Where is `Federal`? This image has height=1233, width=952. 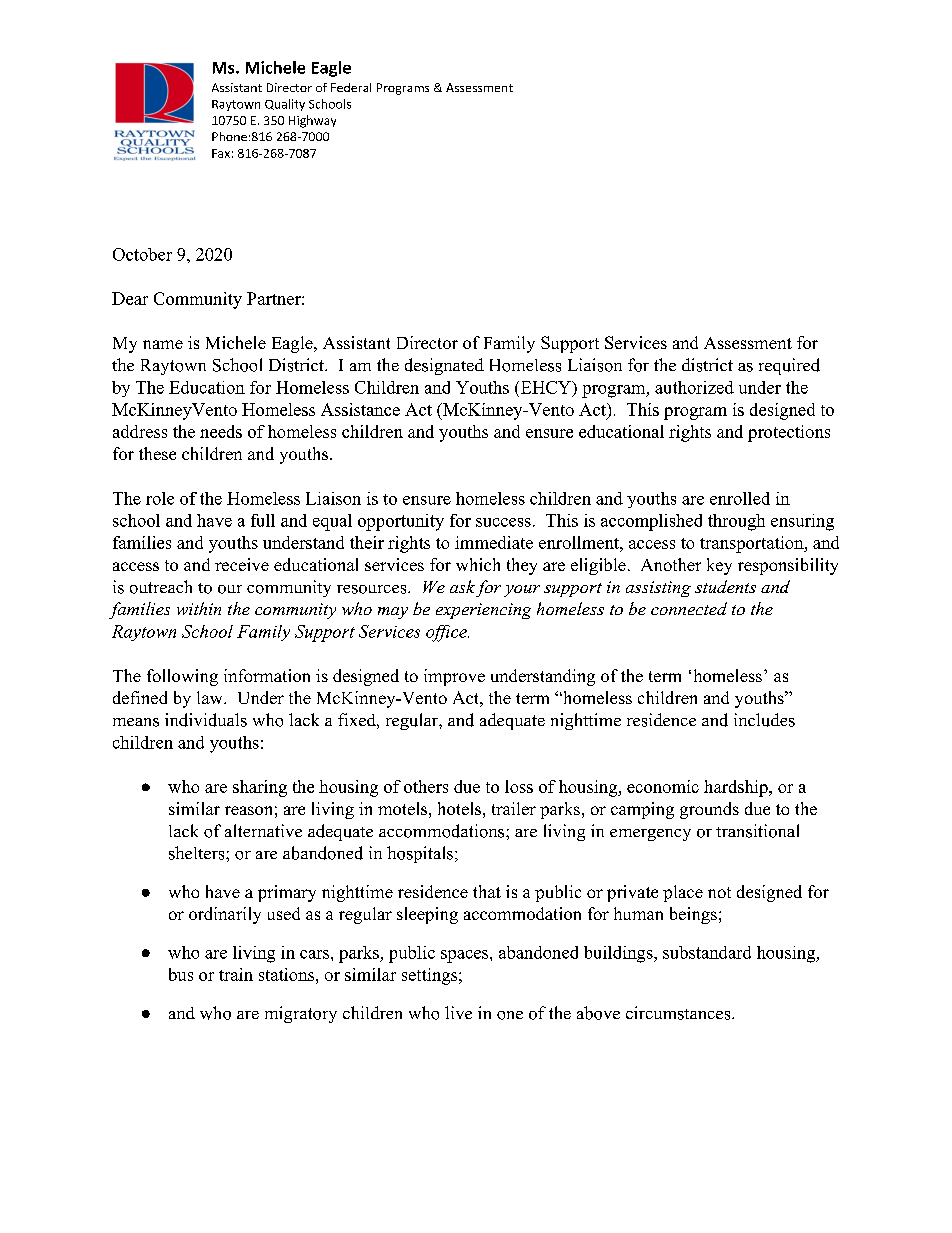 Federal is located at coordinates (351, 87).
